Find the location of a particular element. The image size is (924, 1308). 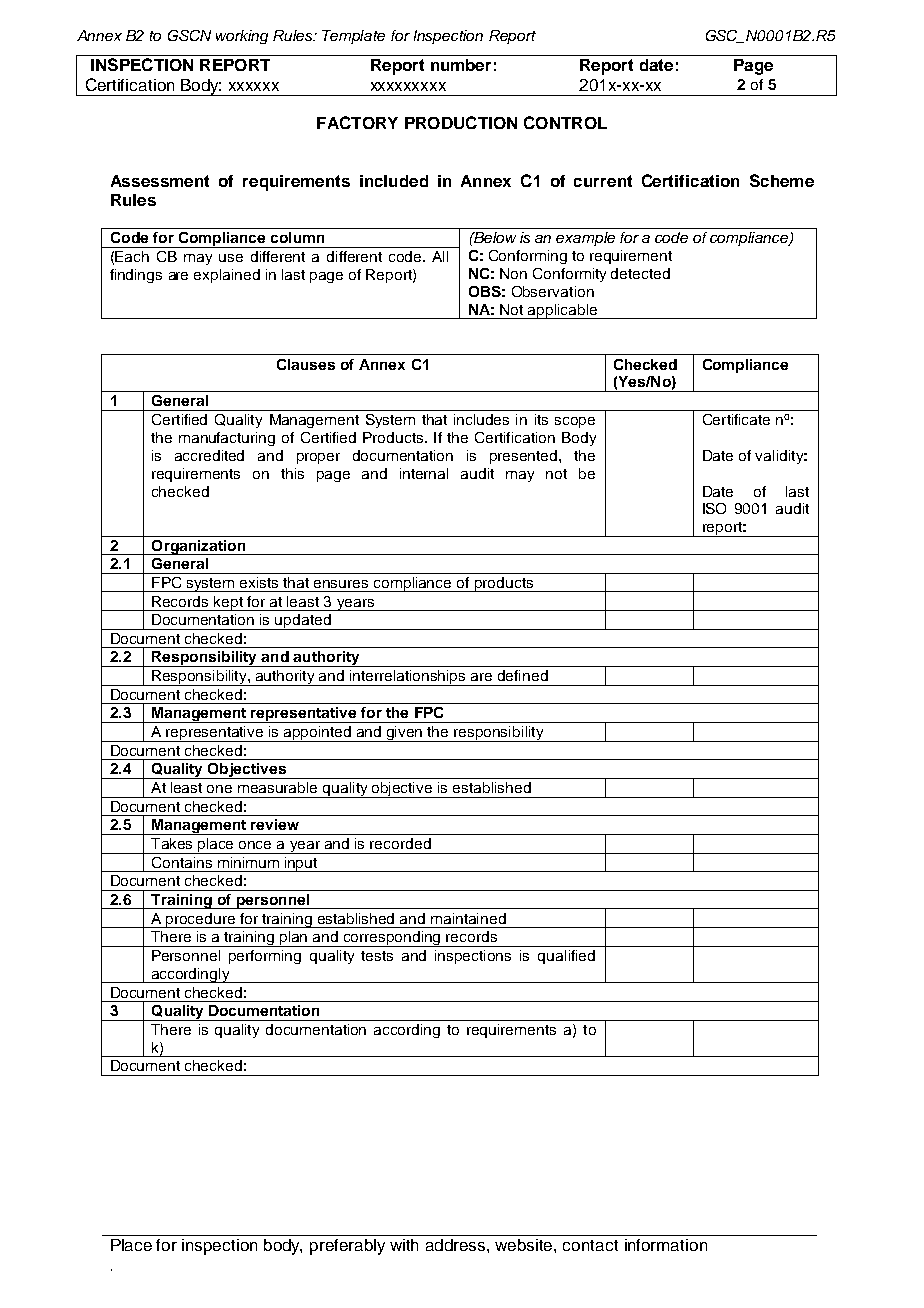

preferably is located at coordinates (347, 1247).
